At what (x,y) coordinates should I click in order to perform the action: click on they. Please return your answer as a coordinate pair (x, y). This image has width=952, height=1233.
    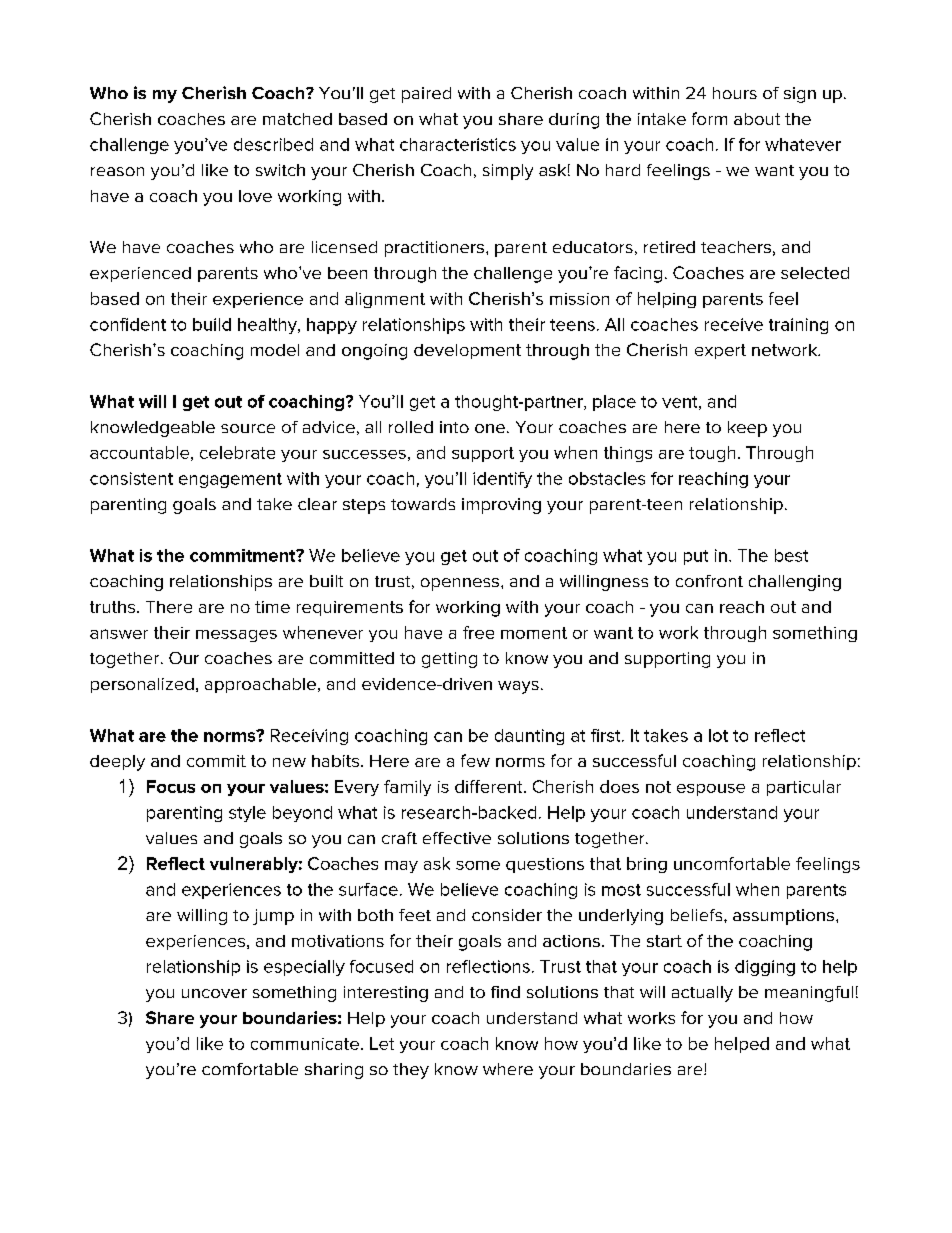
    Looking at the image, I should click on (411, 1071).
